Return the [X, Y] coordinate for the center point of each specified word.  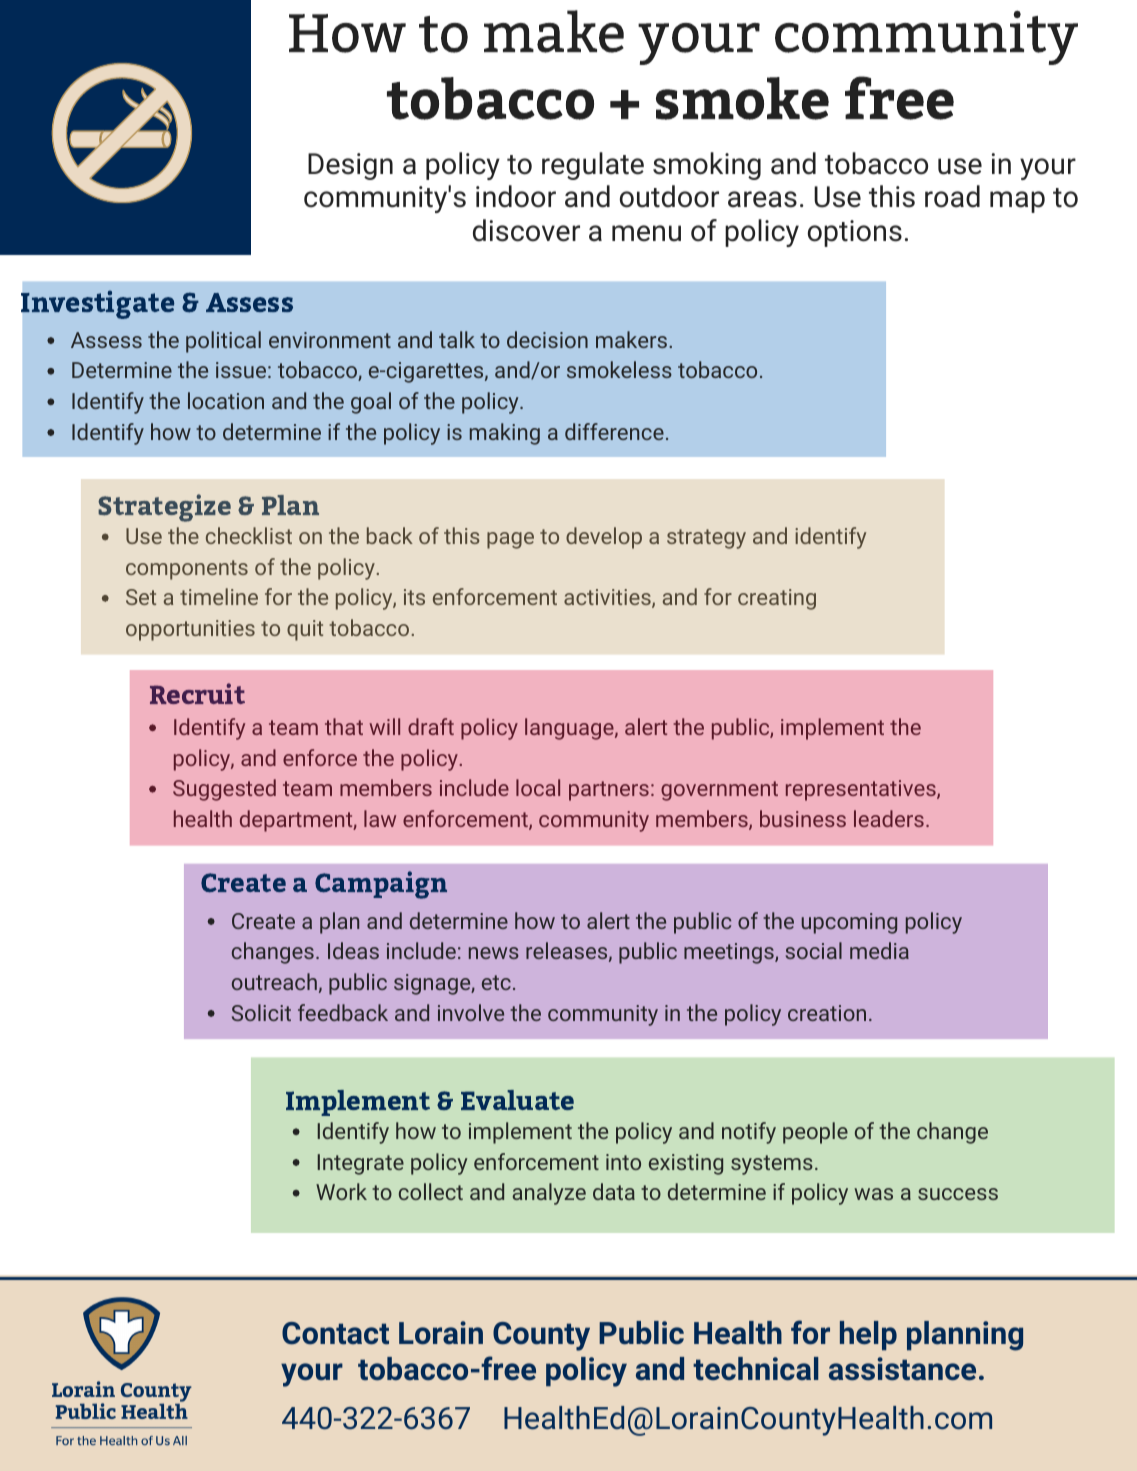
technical [755, 1369]
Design [350, 166]
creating [777, 599]
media [879, 950]
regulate [593, 166]
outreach [274, 981]
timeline [219, 596]
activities [608, 598]
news [494, 953]
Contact [335, 1333]
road [952, 196]
